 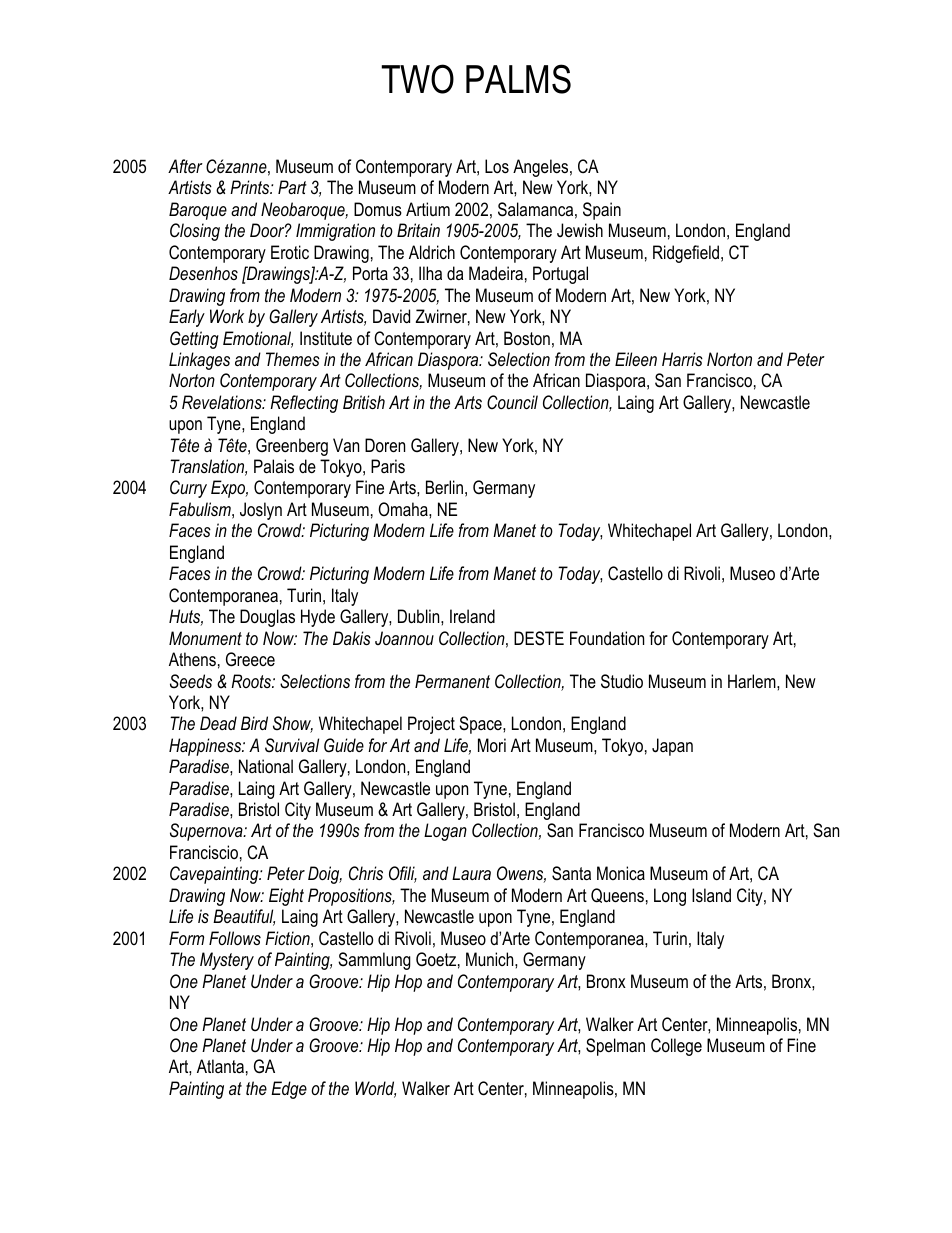 I want to click on Japan, so click(x=672, y=747).
